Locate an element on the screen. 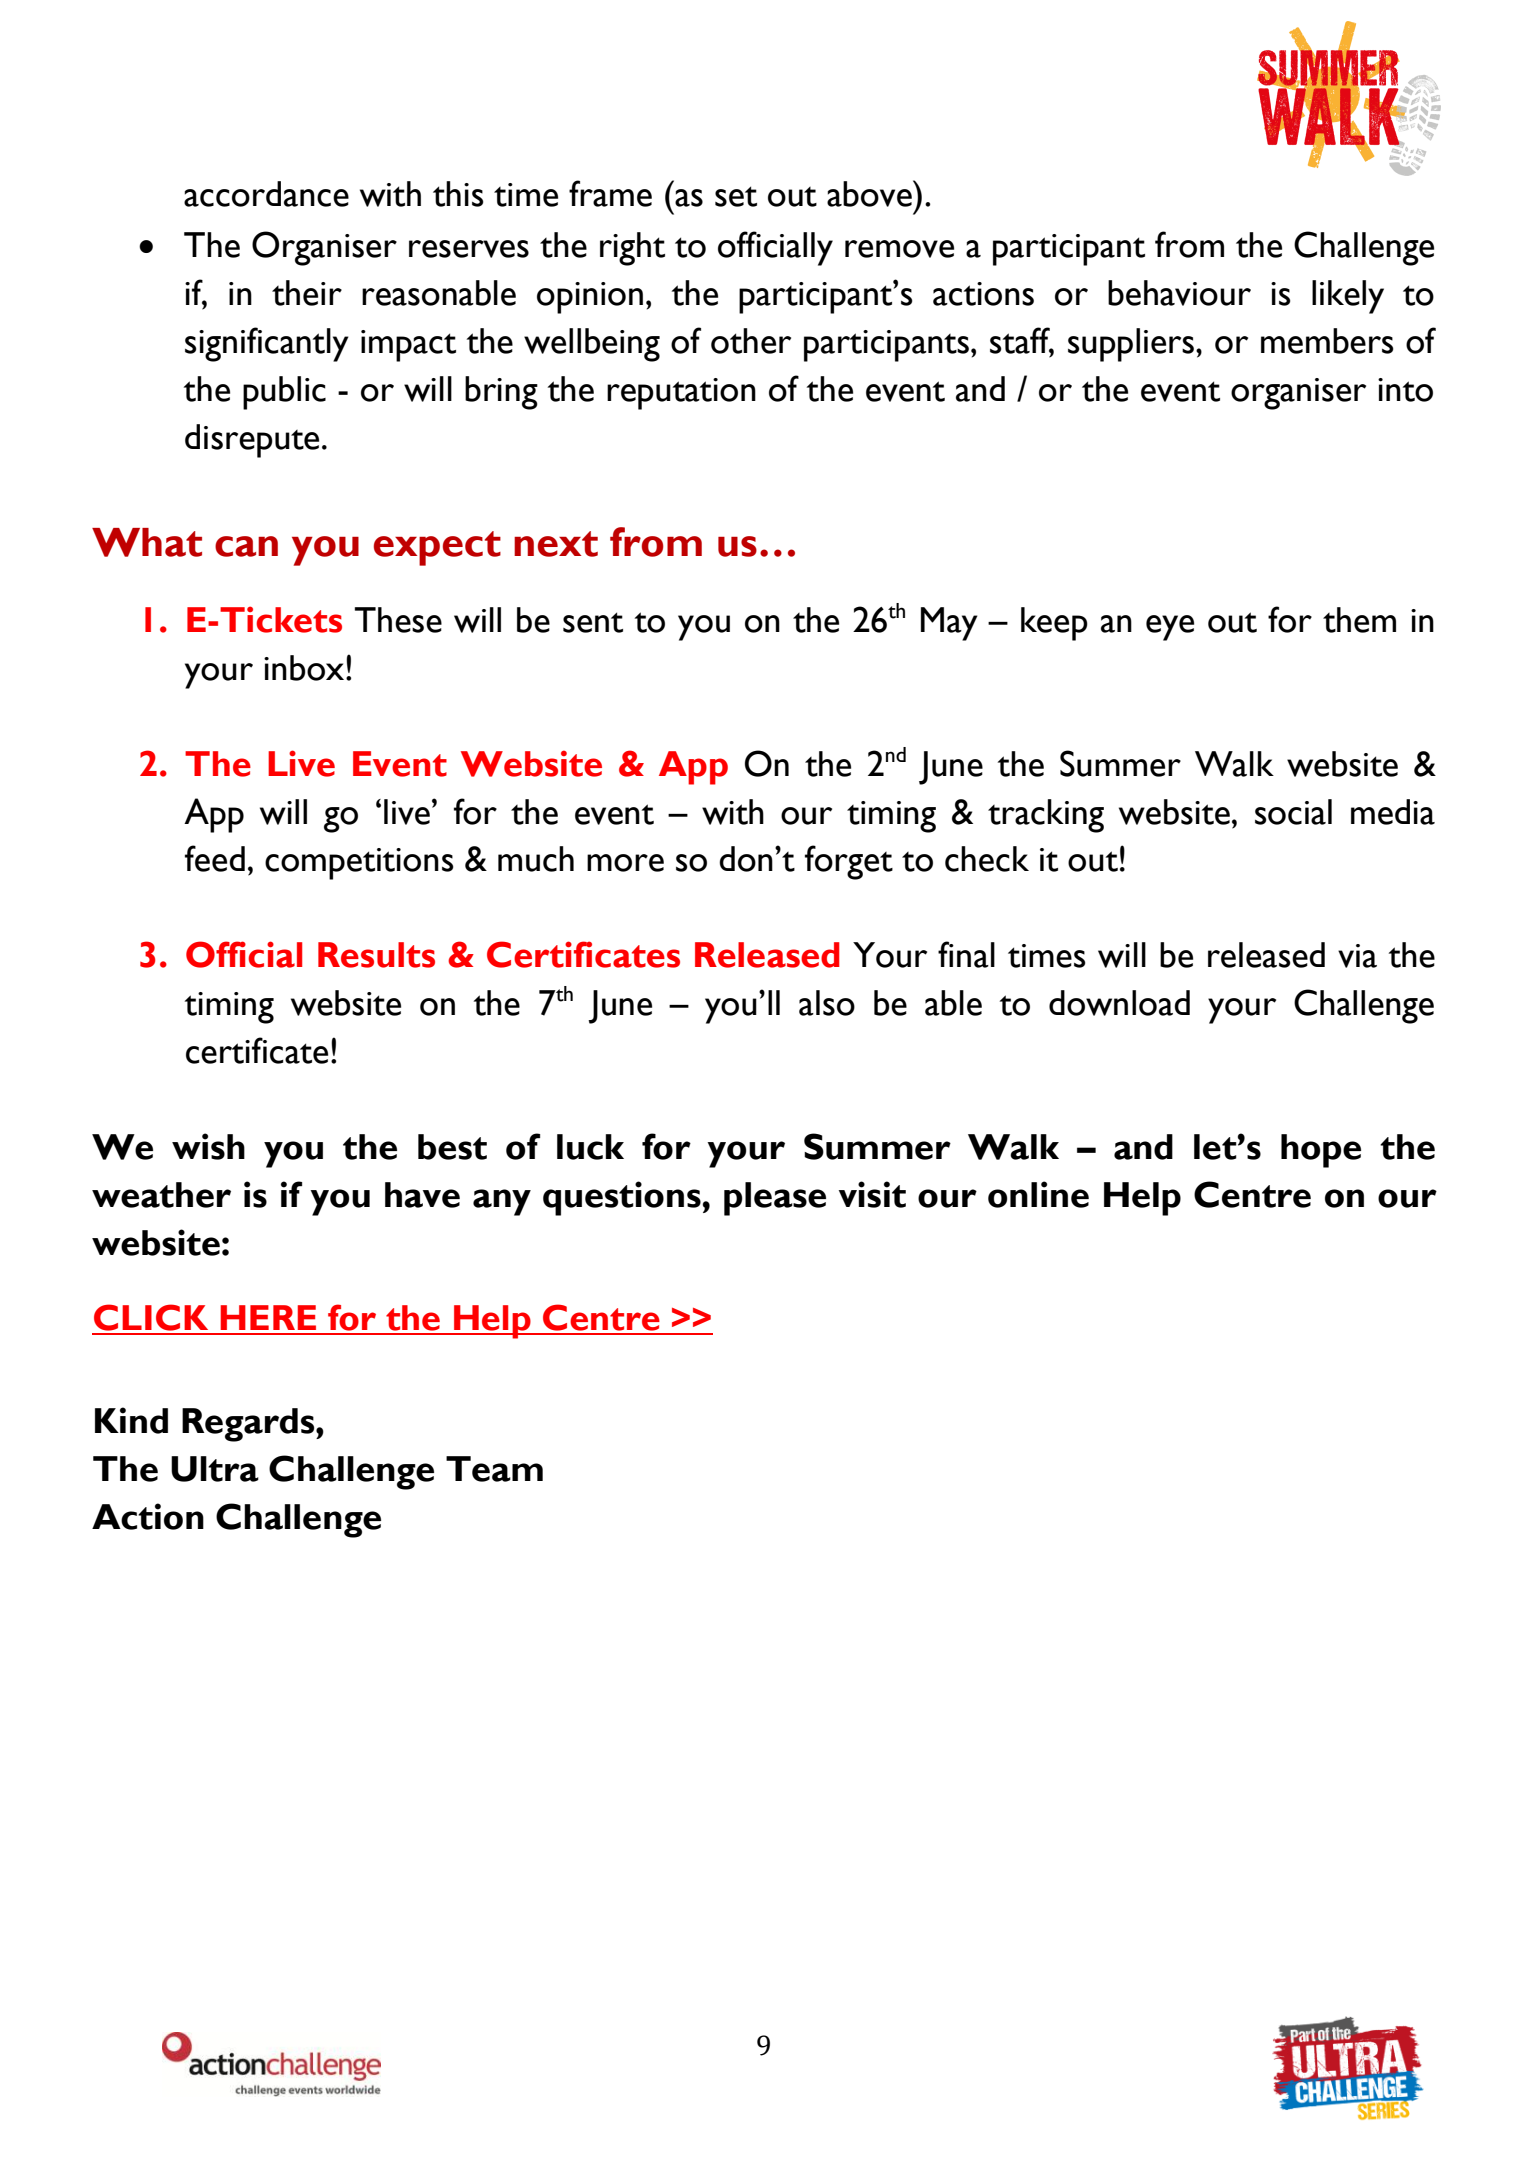  feed is located at coordinates (215, 858).
